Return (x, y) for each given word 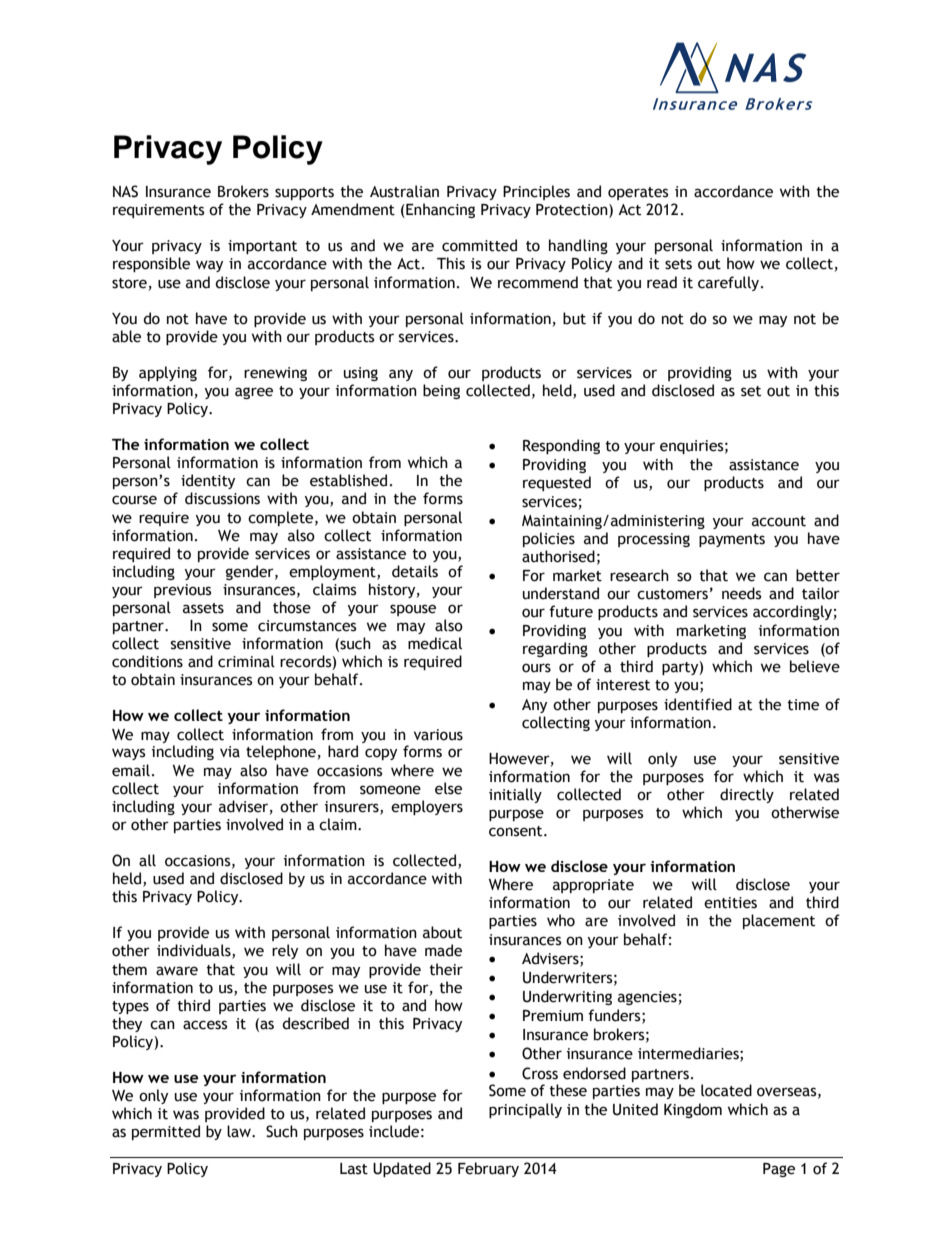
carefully (730, 283)
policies (549, 539)
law (240, 1131)
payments (732, 540)
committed (479, 245)
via (230, 752)
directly (747, 795)
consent (517, 831)
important (262, 247)
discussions (222, 498)
